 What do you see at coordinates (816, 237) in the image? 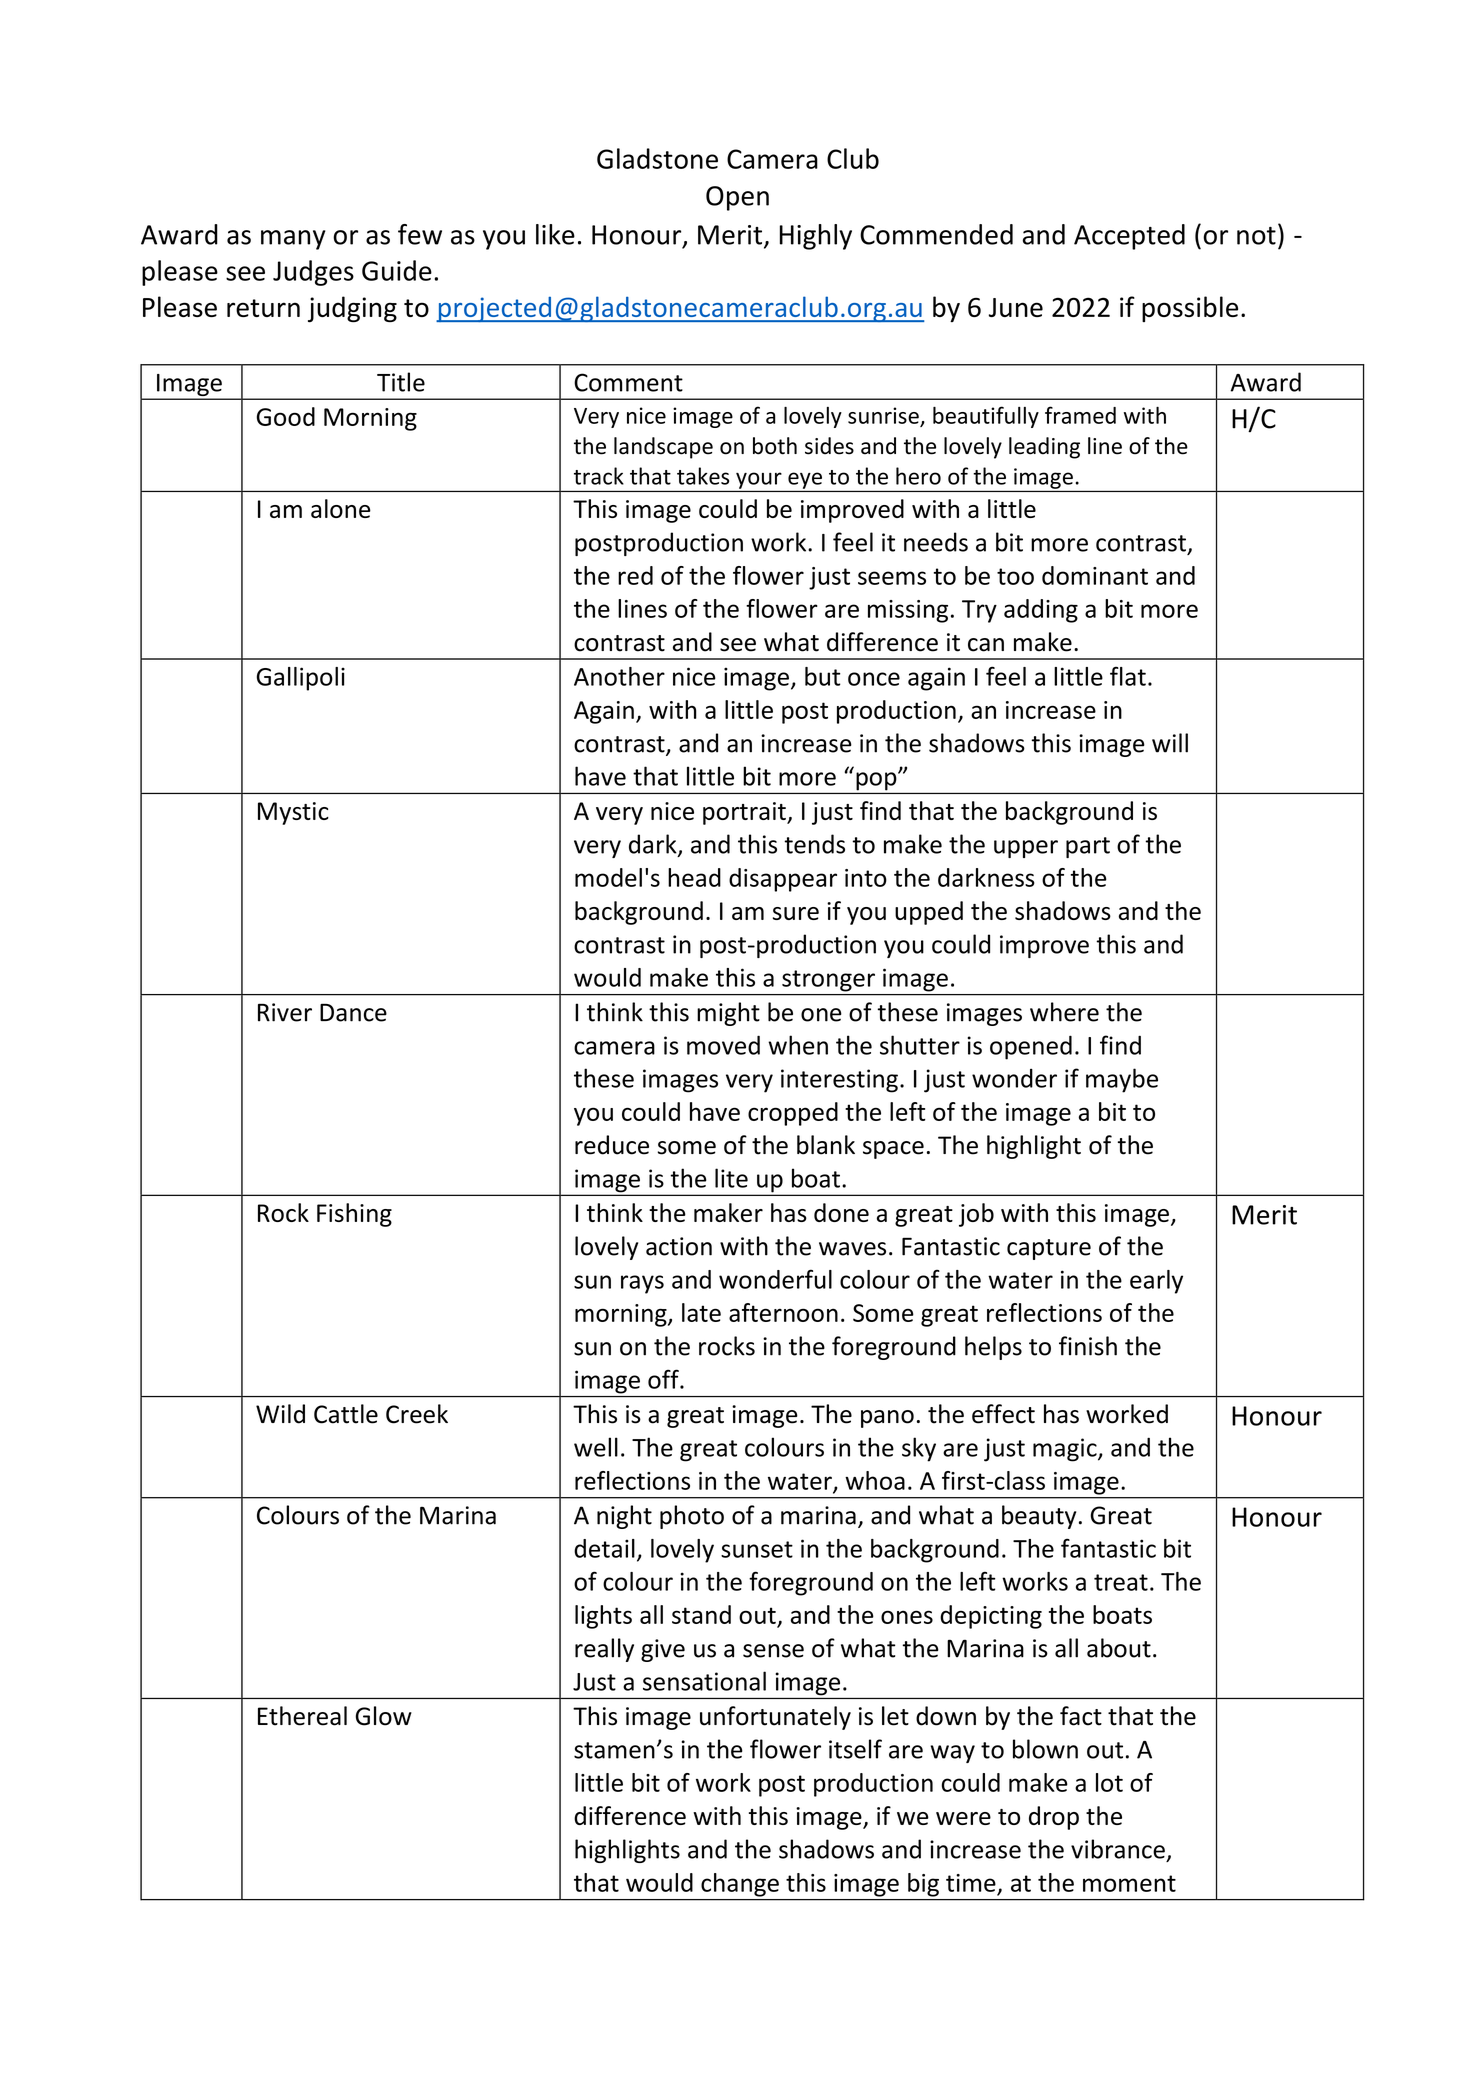
I see `Highly` at bounding box center [816, 237].
